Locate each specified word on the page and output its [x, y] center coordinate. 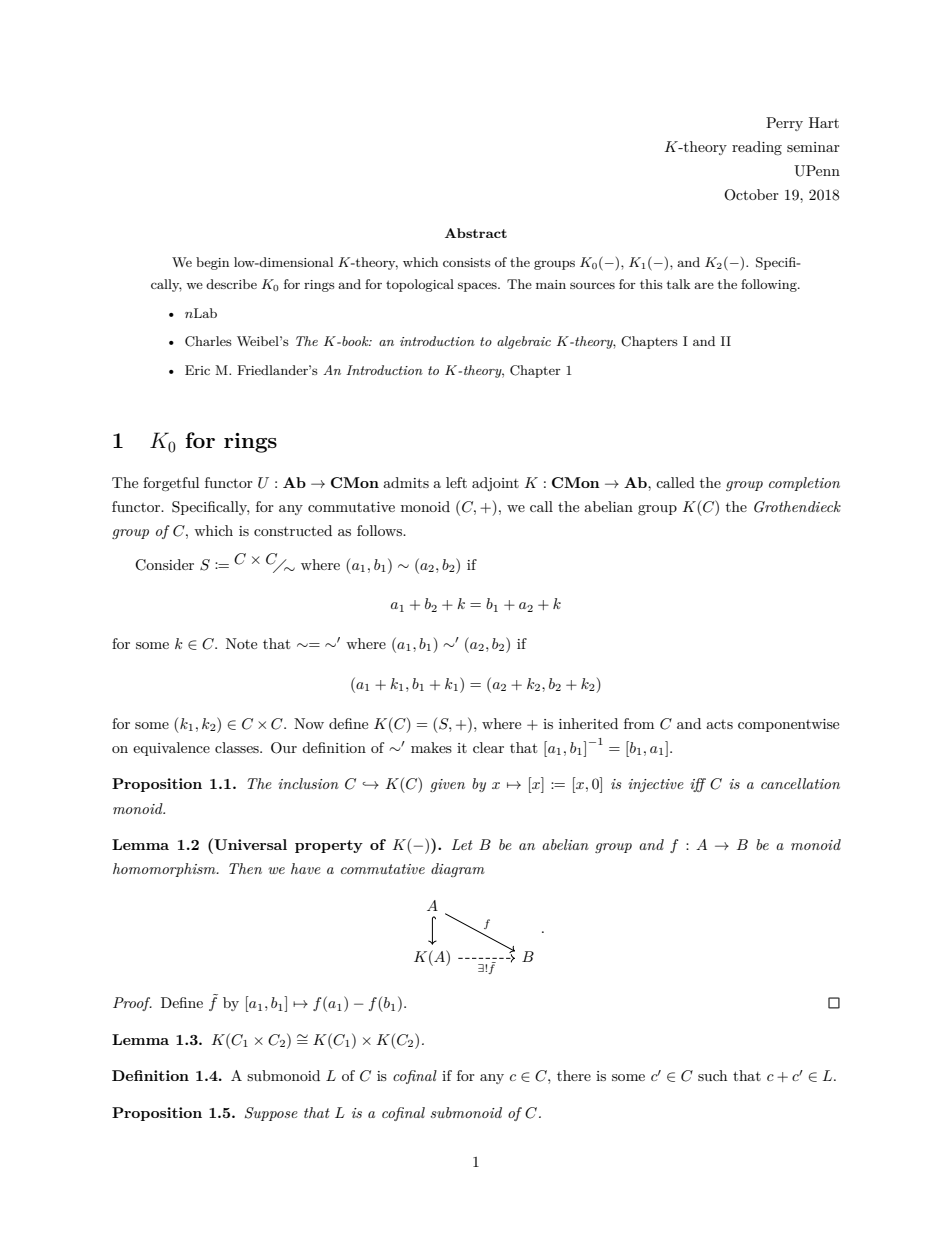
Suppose [271, 1114]
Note [241, 643]
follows [380, 530]
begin [212, 263]
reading [757, 148]
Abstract [476, 233]
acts [719, 724]
